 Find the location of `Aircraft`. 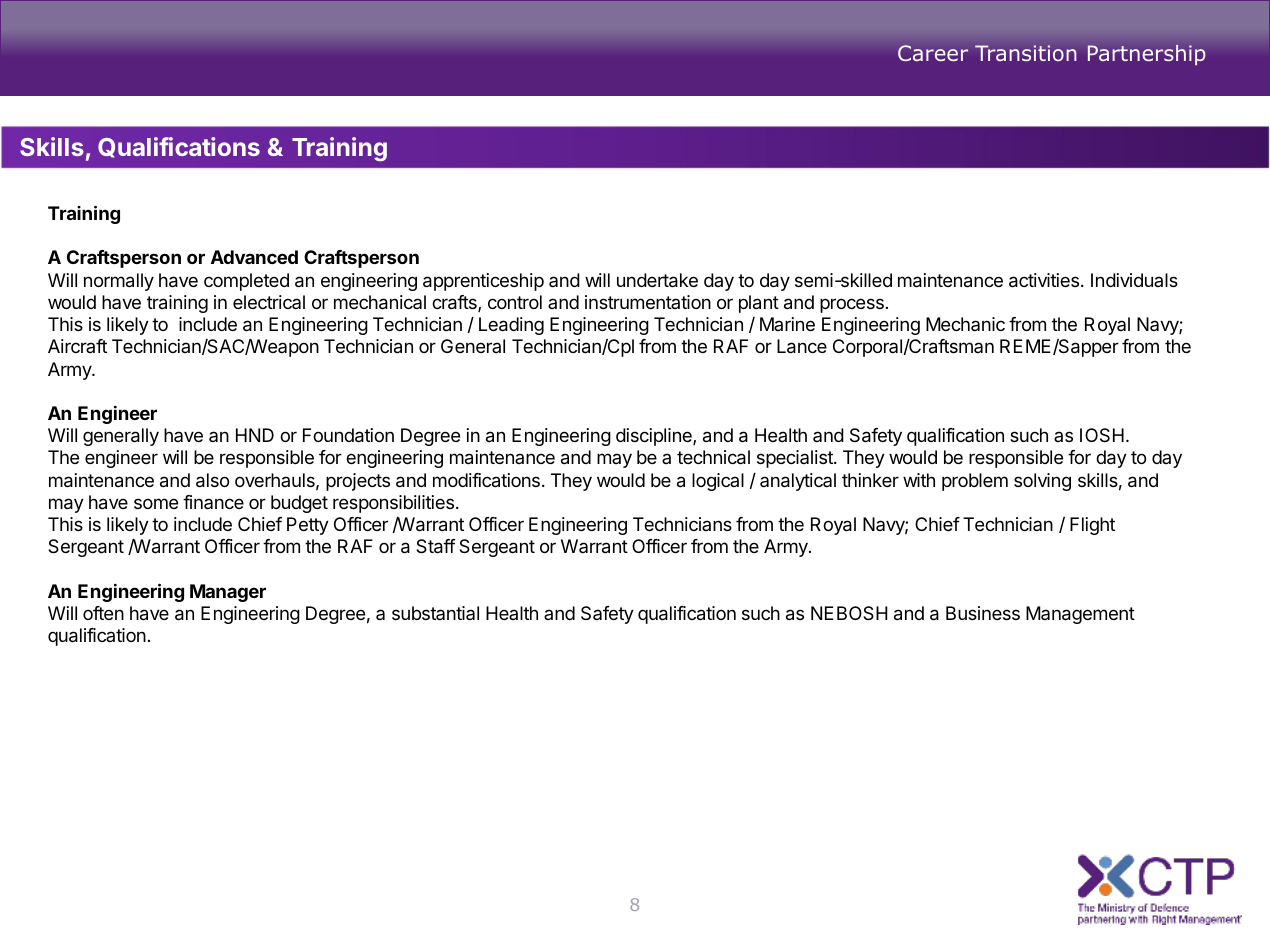

Aircraft is located at coordinates (77, 346).
